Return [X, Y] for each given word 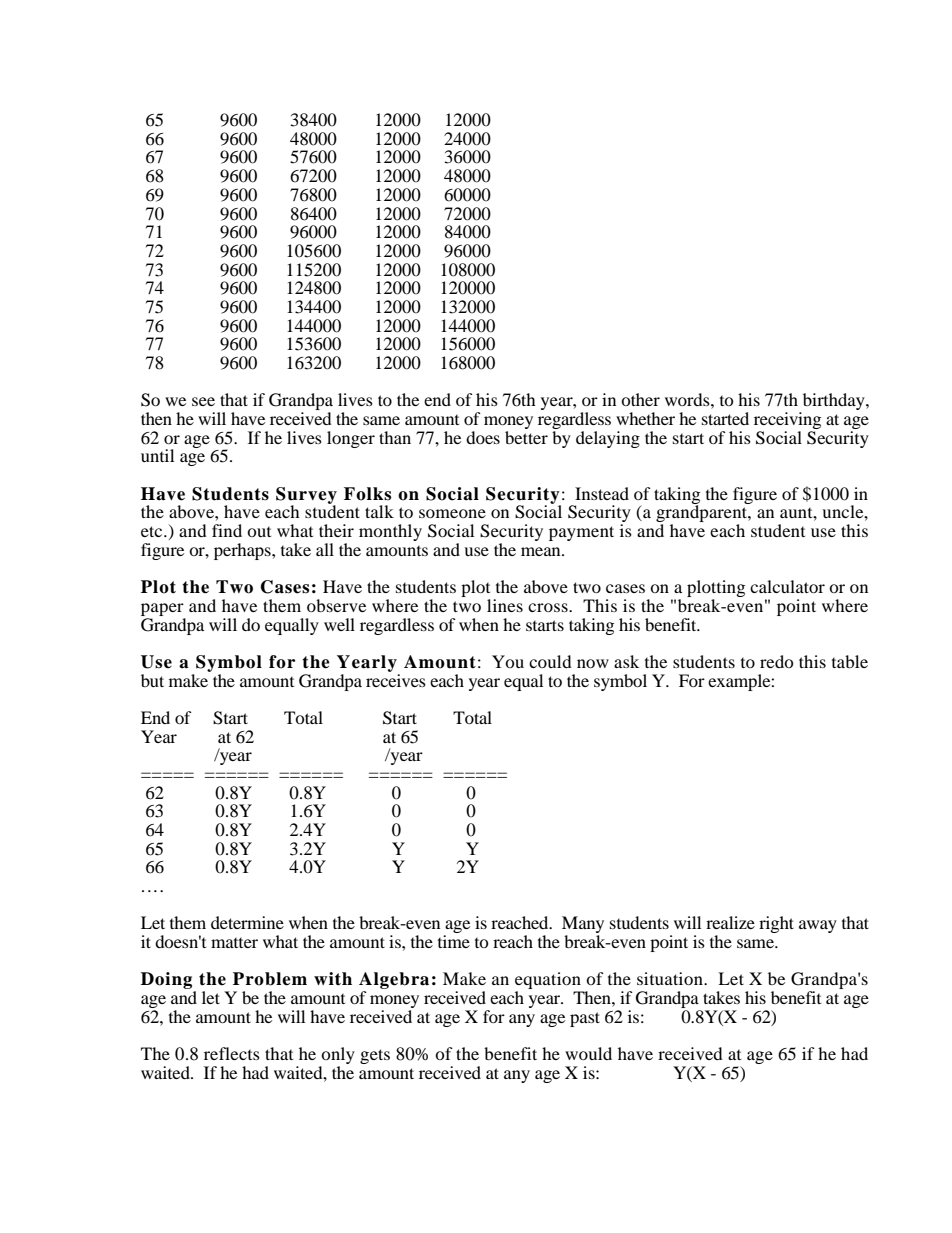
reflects [232, 1053]
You [508, 661]
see [203, 401]
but [152, 680]
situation [671, 978]
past [585, 1019]
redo [777, 661]
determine [247, 922]
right [776, 924]
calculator [787, 586]
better [526, 436]
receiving [787, 422]
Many [583, 926]
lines [505, 605]
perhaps [243, 551]
